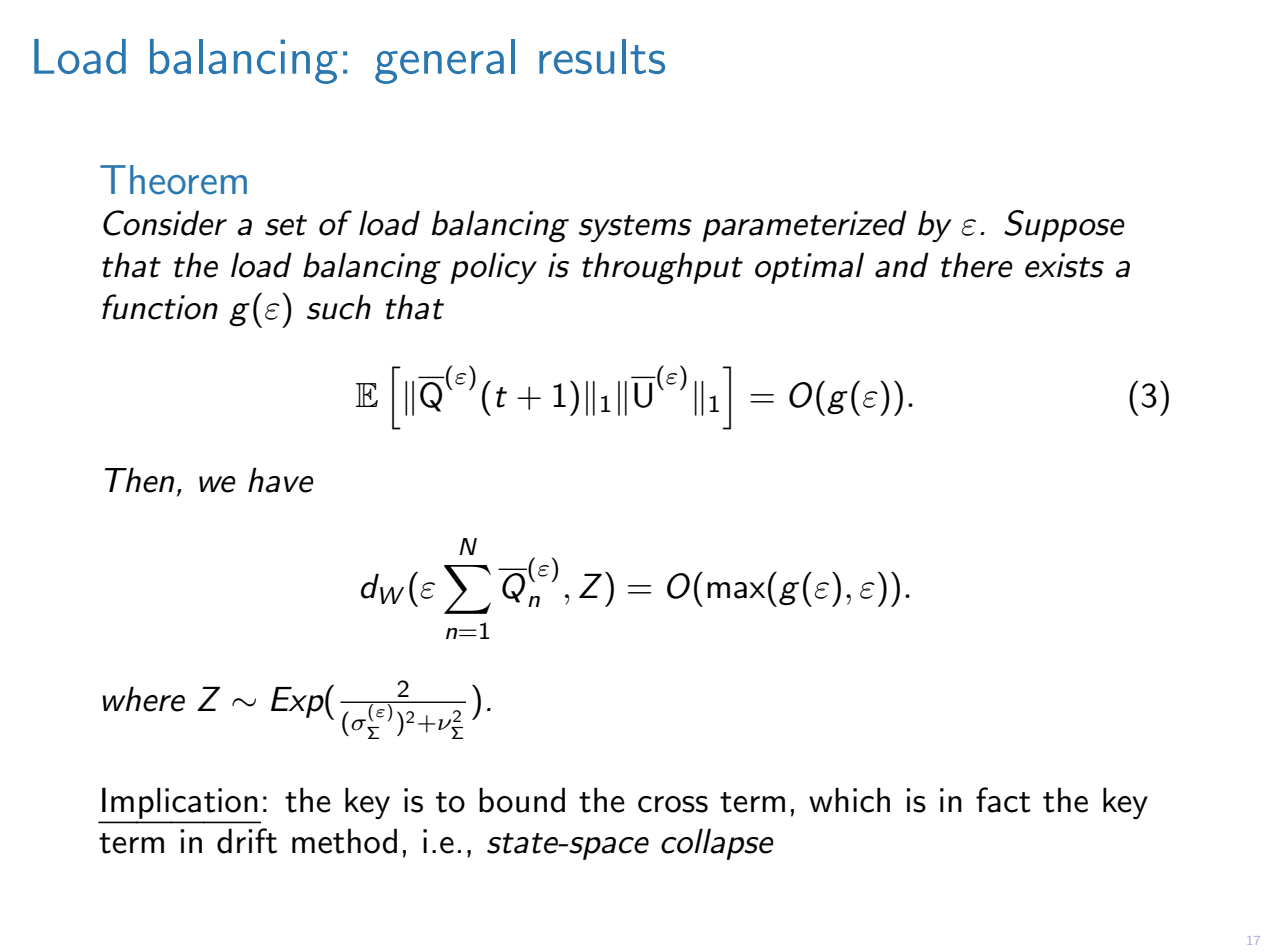  Describe the element at coordinates (635, 228) in the screenshot. I see `systems` at that location.
